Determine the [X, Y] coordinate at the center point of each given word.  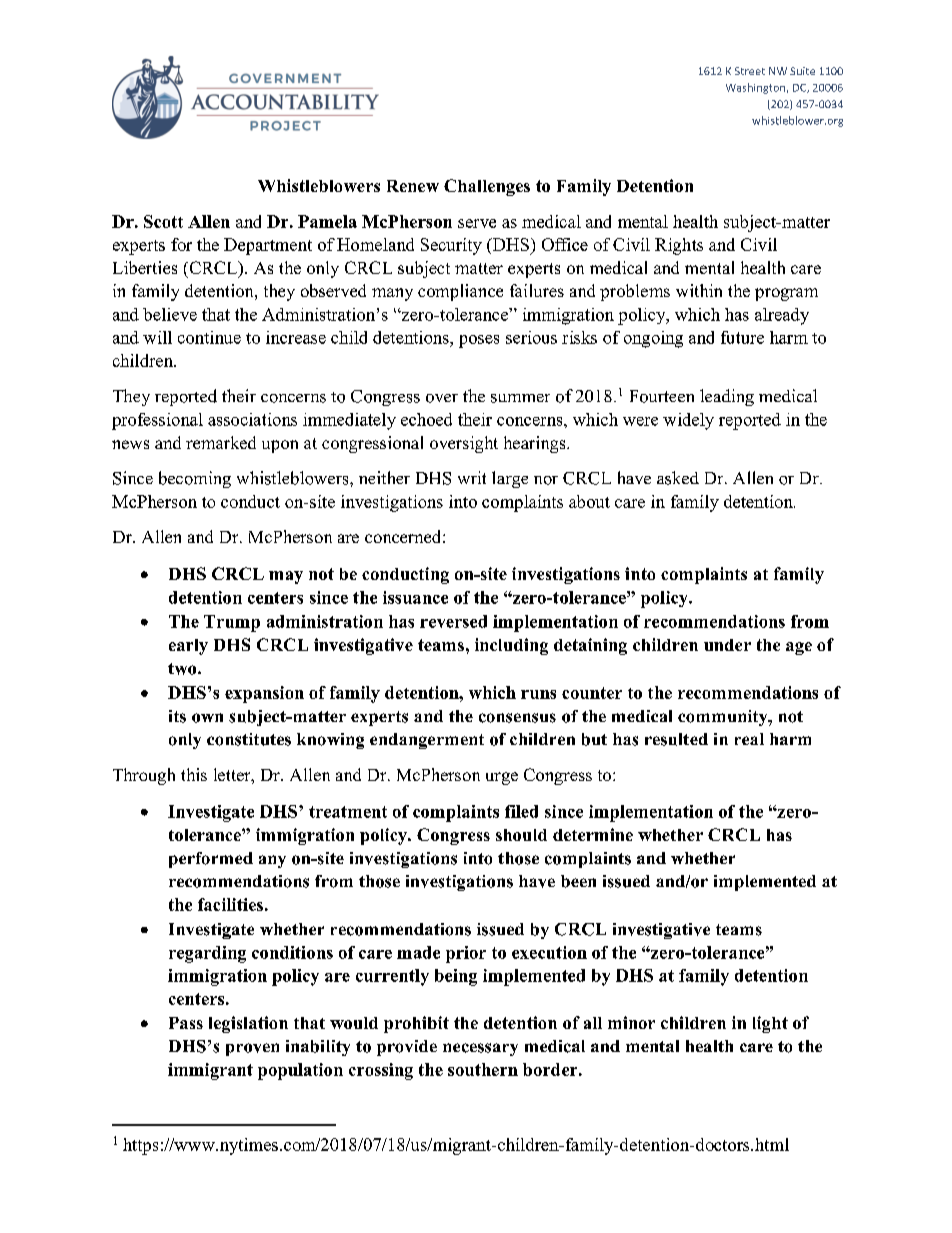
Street [750, 71]
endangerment [427, 741]
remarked [221, 442]
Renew [413, 186]
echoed [426, 419]
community [724, 718]
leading [727, 397]
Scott [163, 221]
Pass [186, 1023]
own [207, 718]
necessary [480, 1049]
